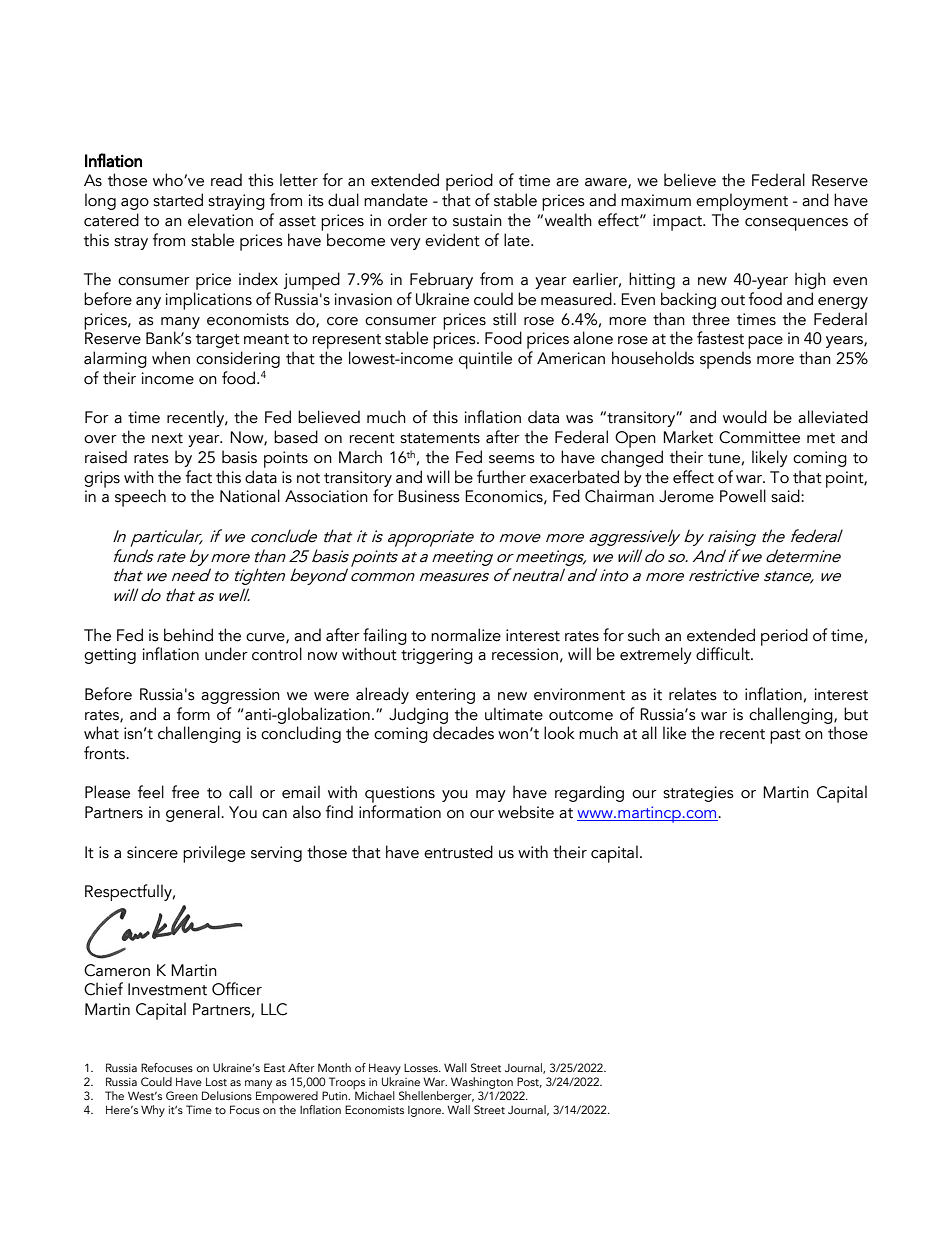  I want to click on started, so click(178, 200).
